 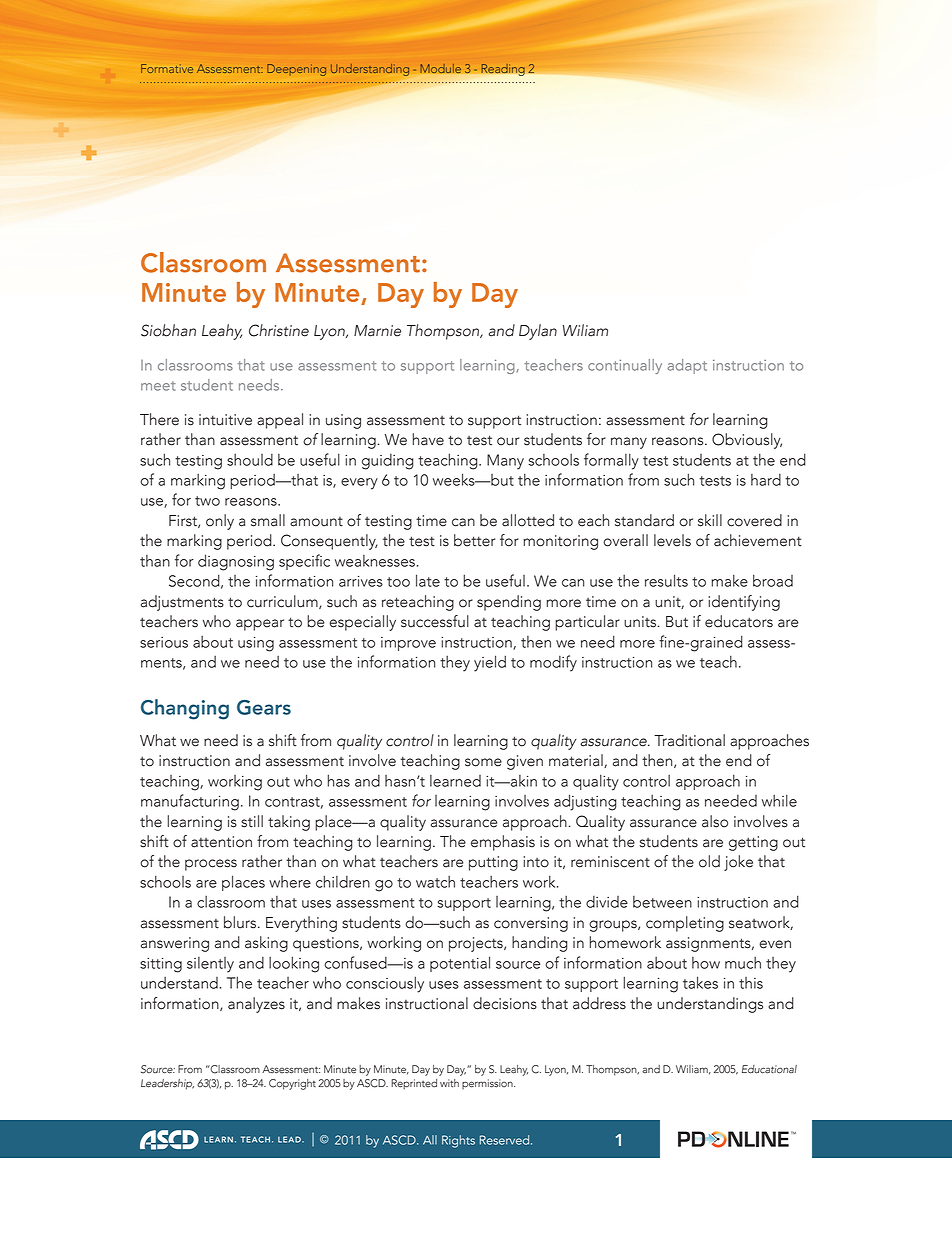 What do you see at coordinates (260, 625) in the screenshot?
I see `appear` at bounding box center [260, 625].
